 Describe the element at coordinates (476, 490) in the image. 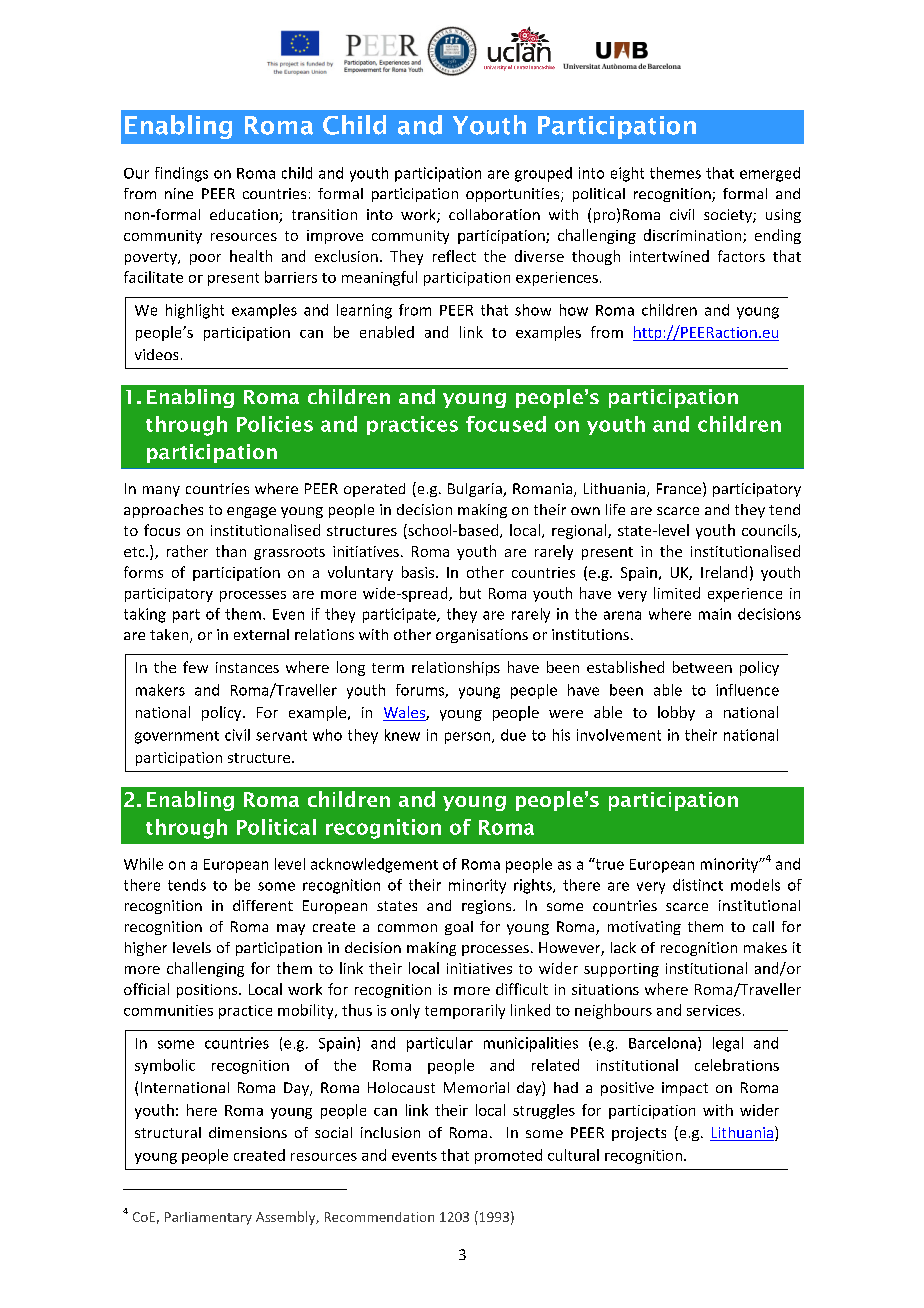

I see `Bulgaria` at that location.
